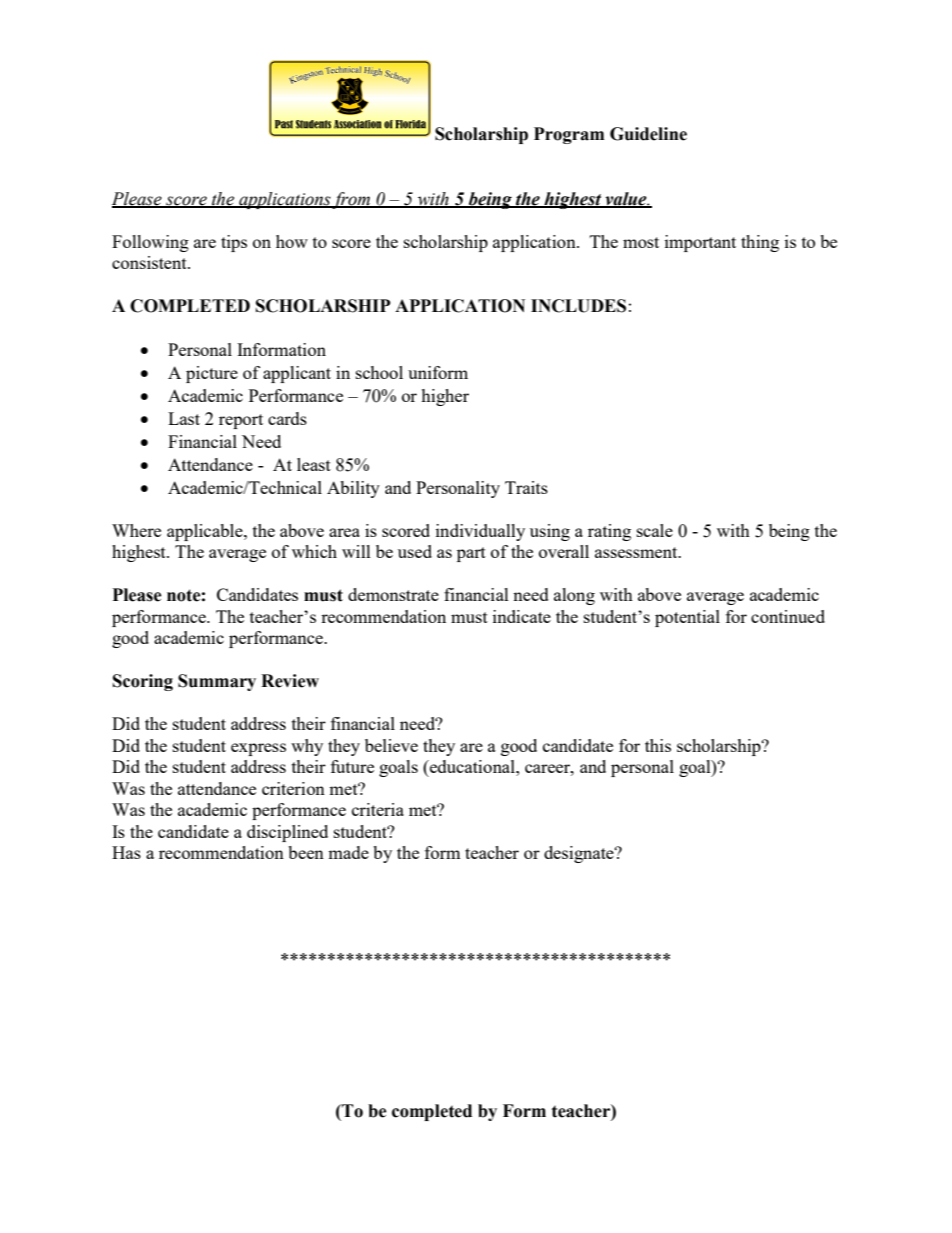 This document has height=1233, width=952. I want to click on disciplined, so click(287, 833).
